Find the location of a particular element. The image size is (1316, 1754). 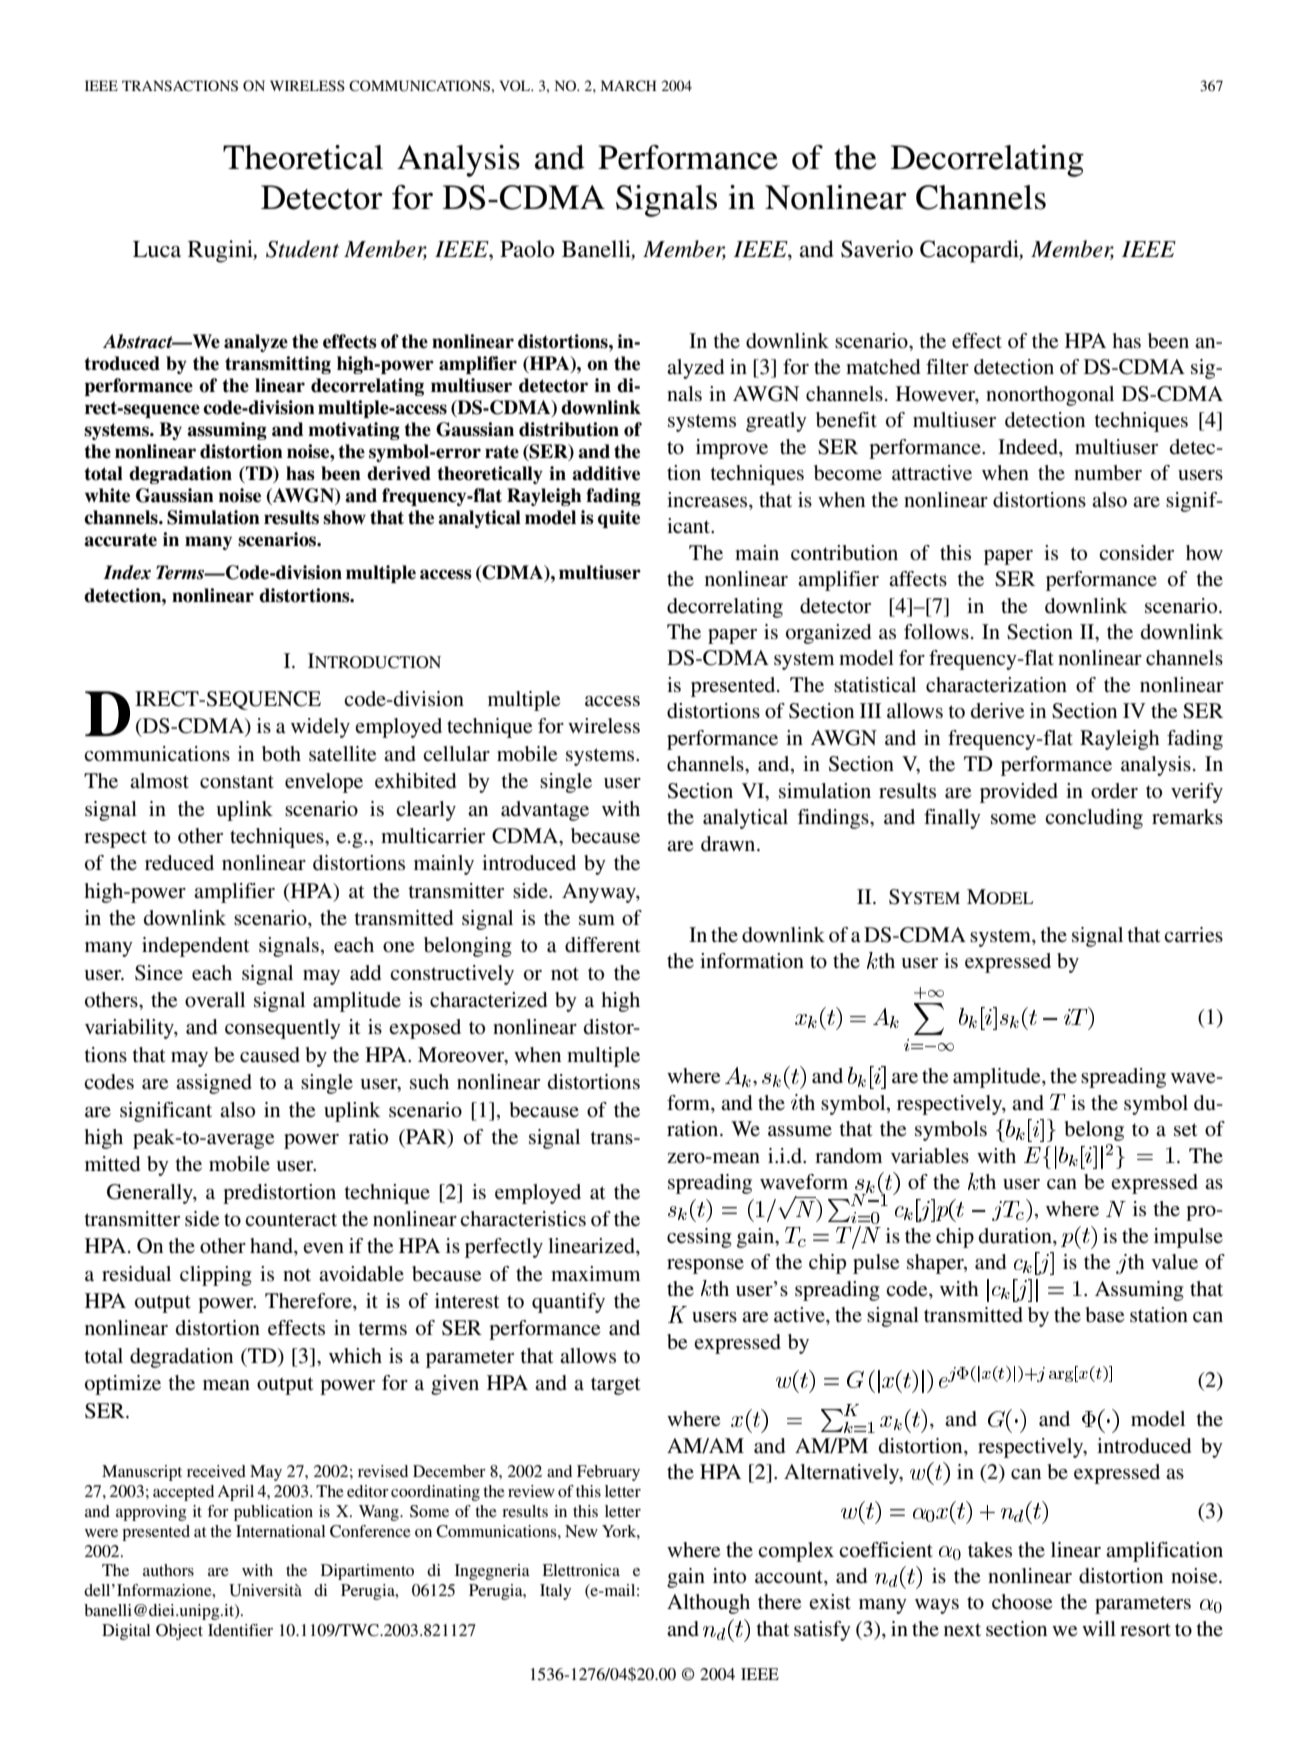

drawn is located at coordinates (729, 844).
